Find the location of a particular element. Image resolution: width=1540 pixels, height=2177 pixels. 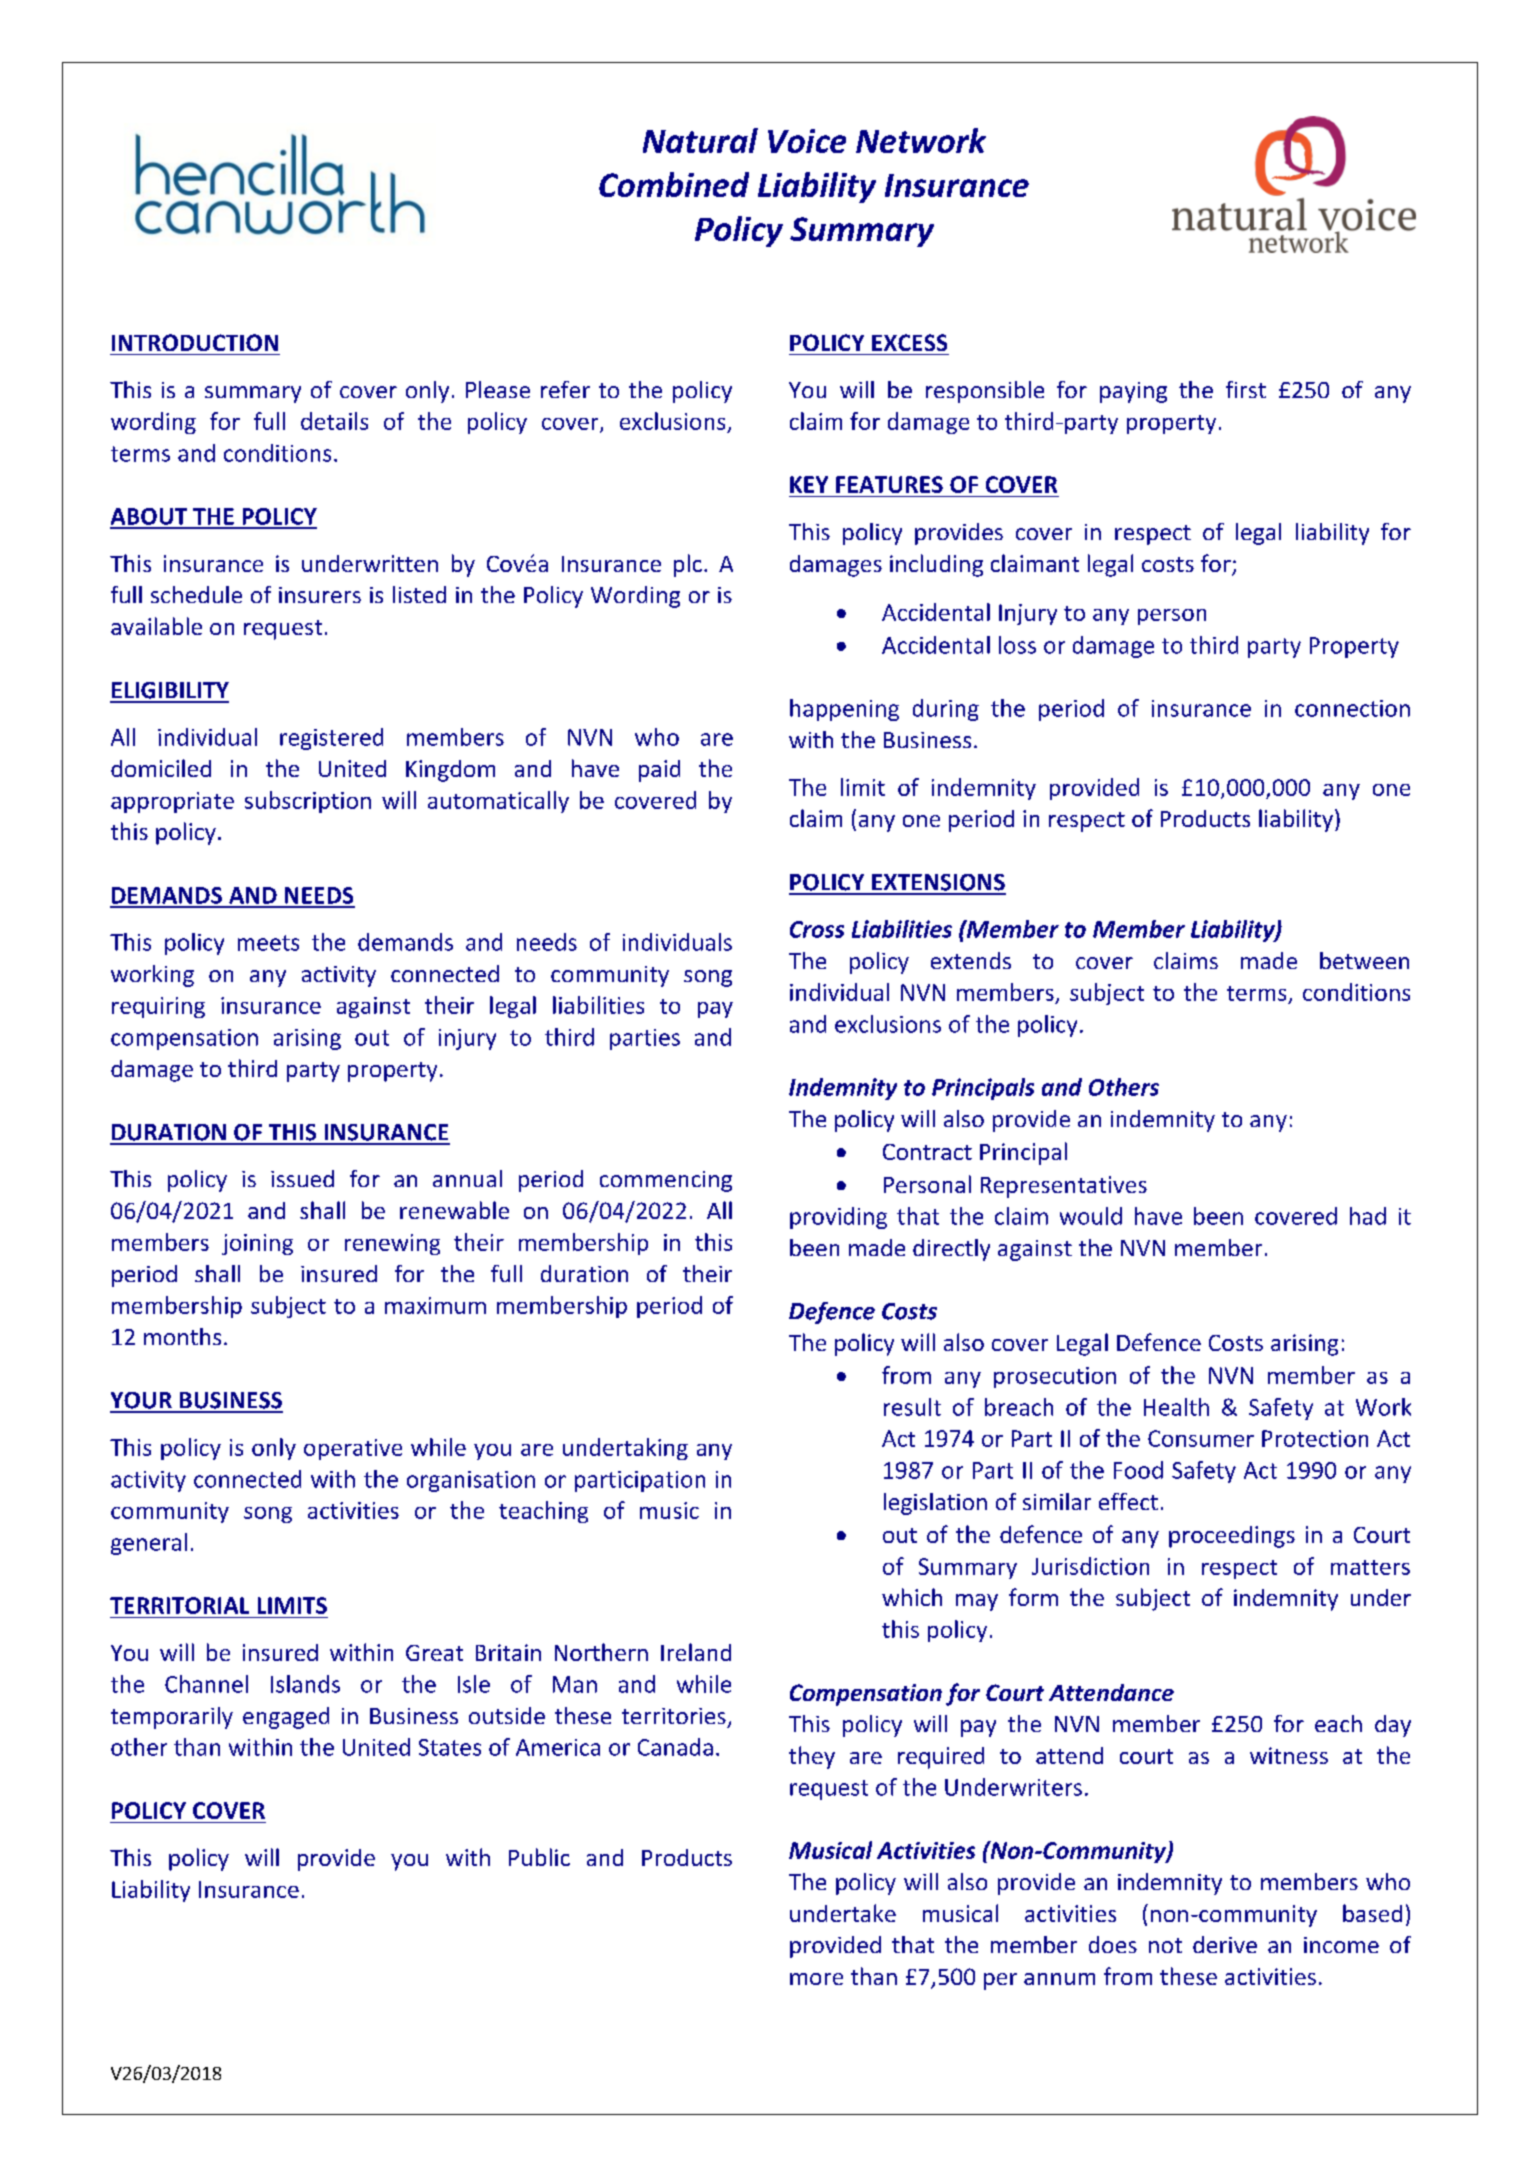

Cross is located at coordinates (817, 929).
